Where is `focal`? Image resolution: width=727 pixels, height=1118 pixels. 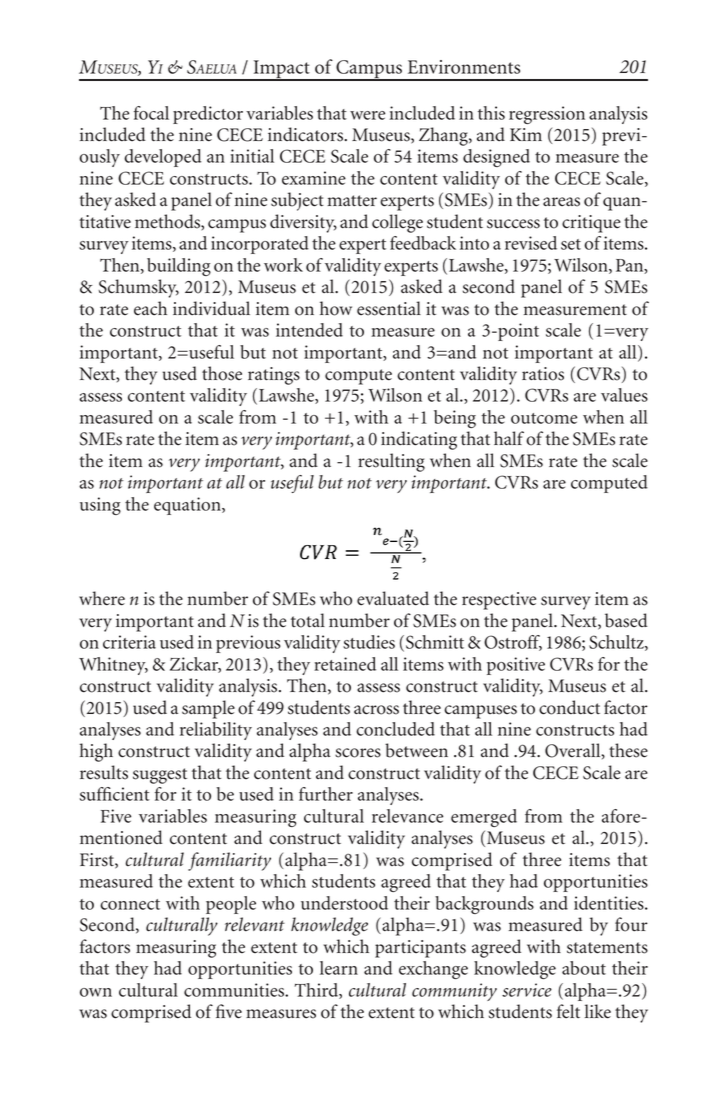 focal is located at coordinates (151, 113).
